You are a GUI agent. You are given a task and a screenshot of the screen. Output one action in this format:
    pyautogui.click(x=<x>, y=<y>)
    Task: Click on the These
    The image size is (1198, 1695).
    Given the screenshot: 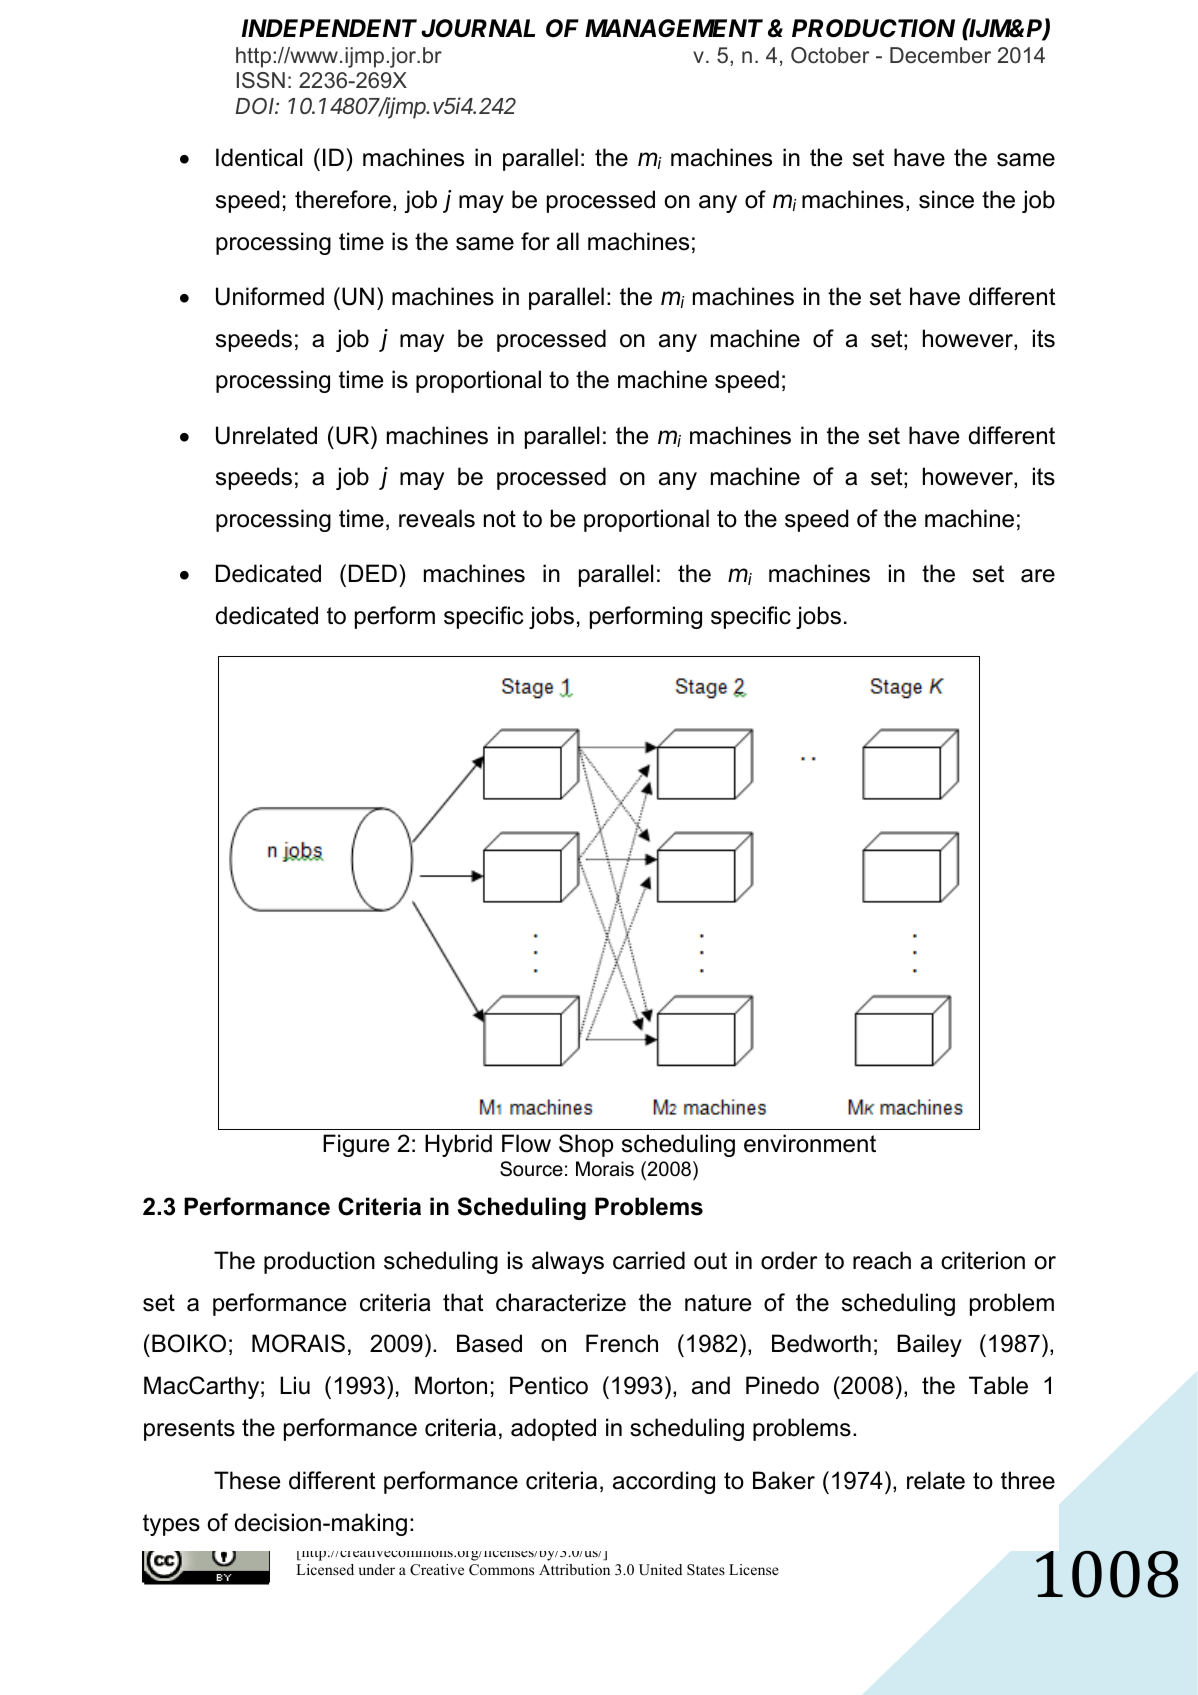 What is the action you would take?
    pyautogui.click(x=247, y=1480)
